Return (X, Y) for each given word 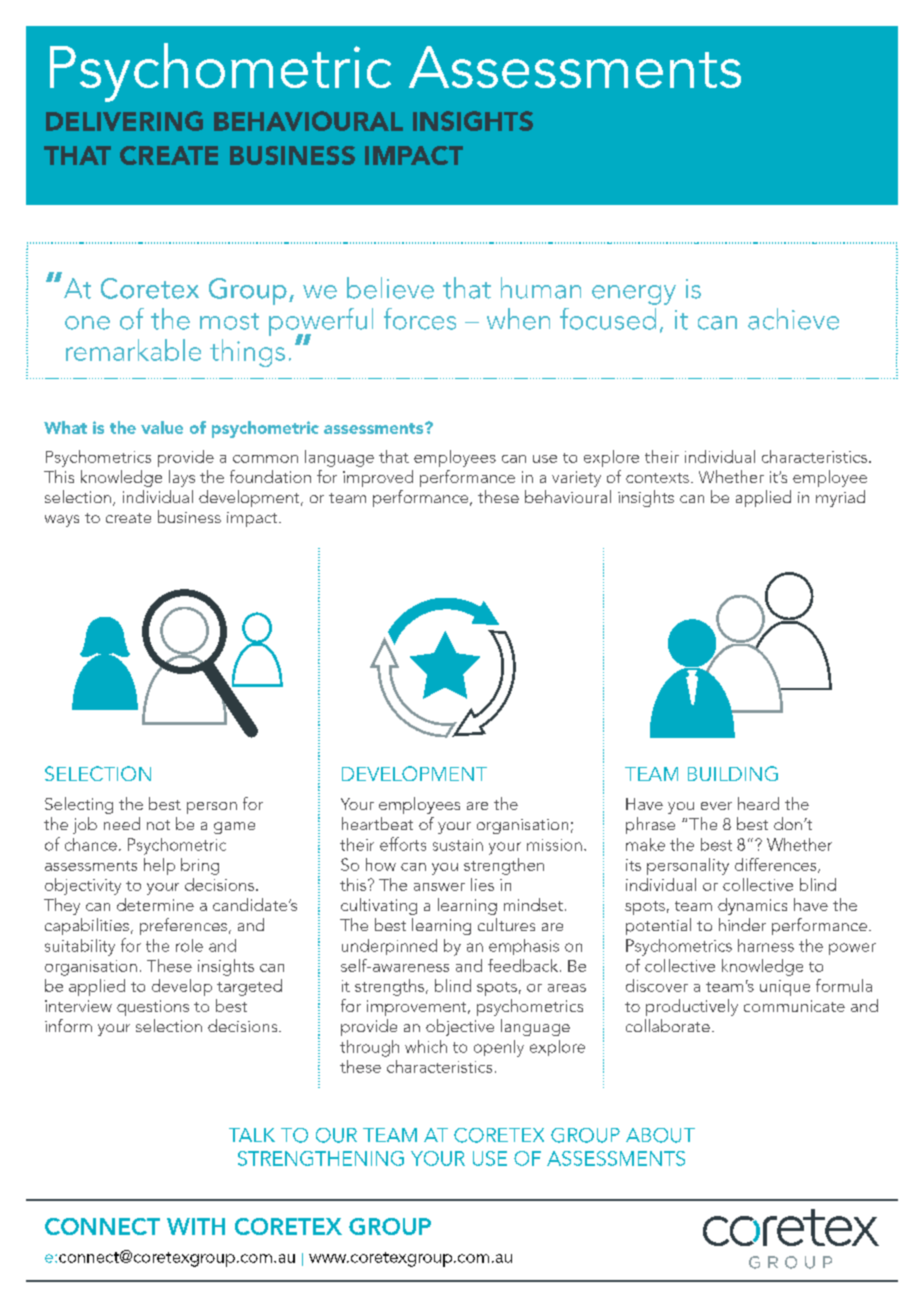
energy (634, 295)
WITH (196, 1226)
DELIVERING (124, 121)
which (426, 1046)
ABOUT (660, 1135)
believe (390, 288)
